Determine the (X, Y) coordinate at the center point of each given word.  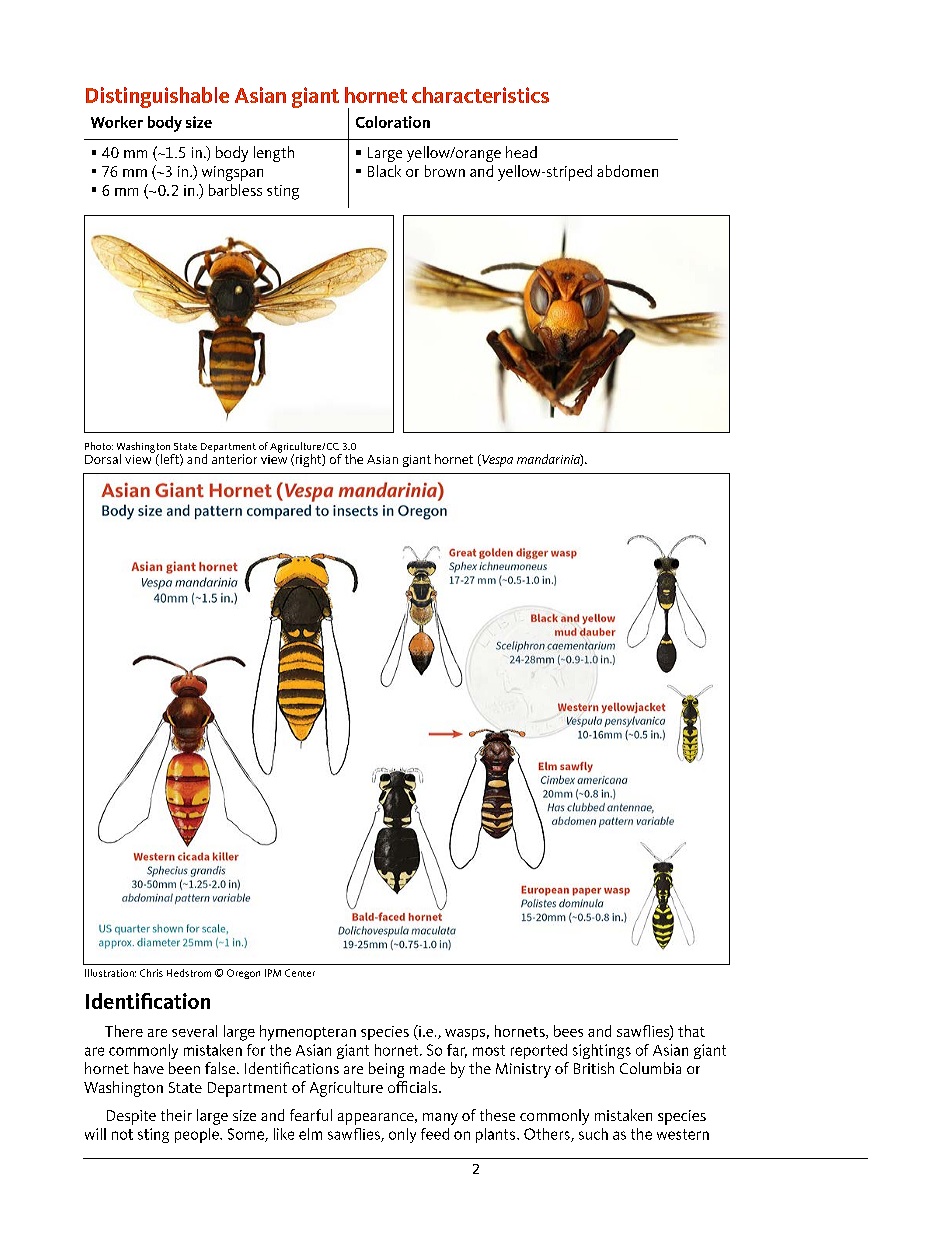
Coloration (393, 122)
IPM (273, 973)
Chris (151, 973)
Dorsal (103, 459)
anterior (234, 459)
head (521, 152)
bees (568, 1031)
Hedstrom (189, 973)
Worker (117, 122)
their (176, 1115)
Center (300, 973)
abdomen (627, 171)
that (691, 1031)
